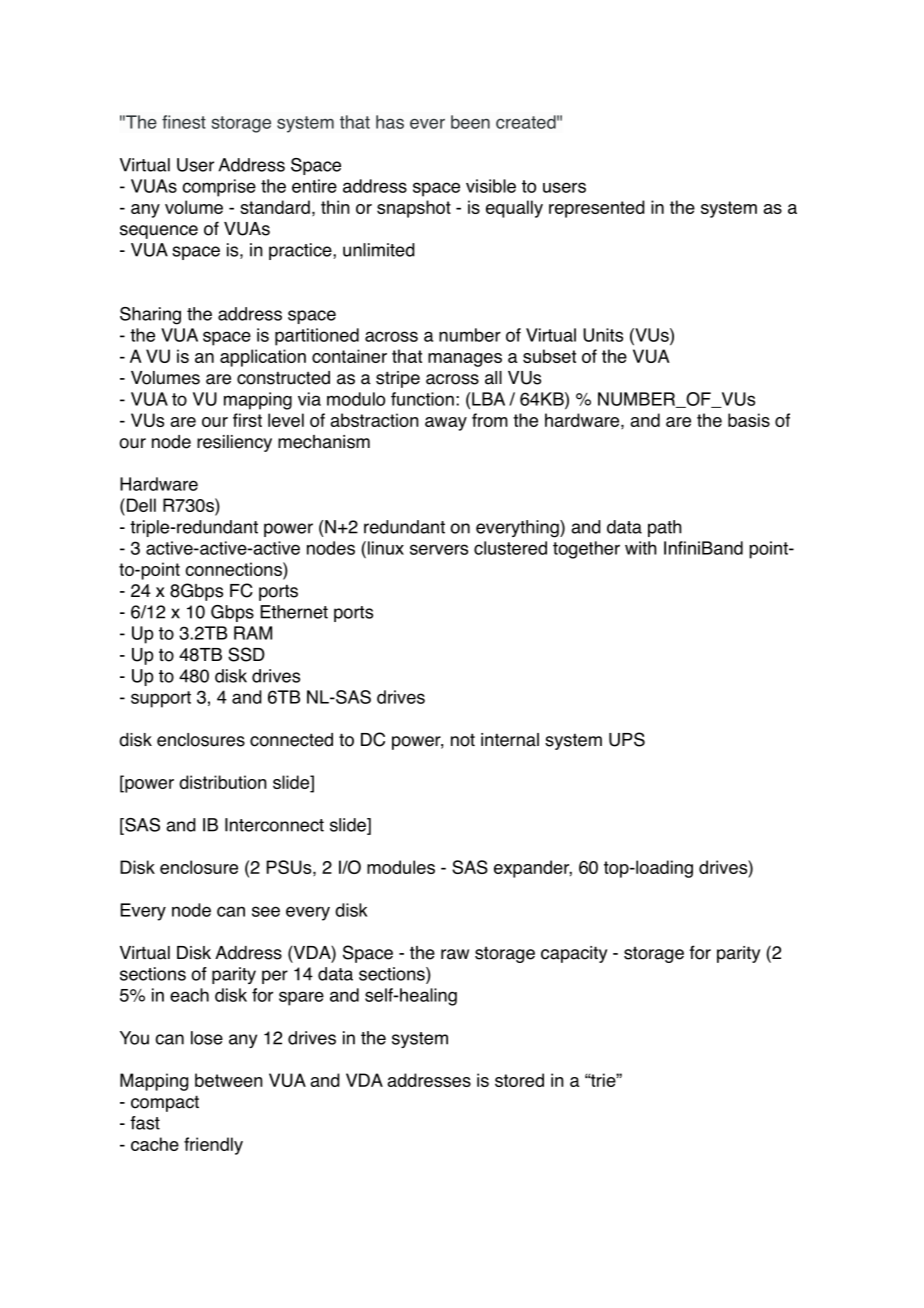  I want to click on Dell, so click(140, 505).
